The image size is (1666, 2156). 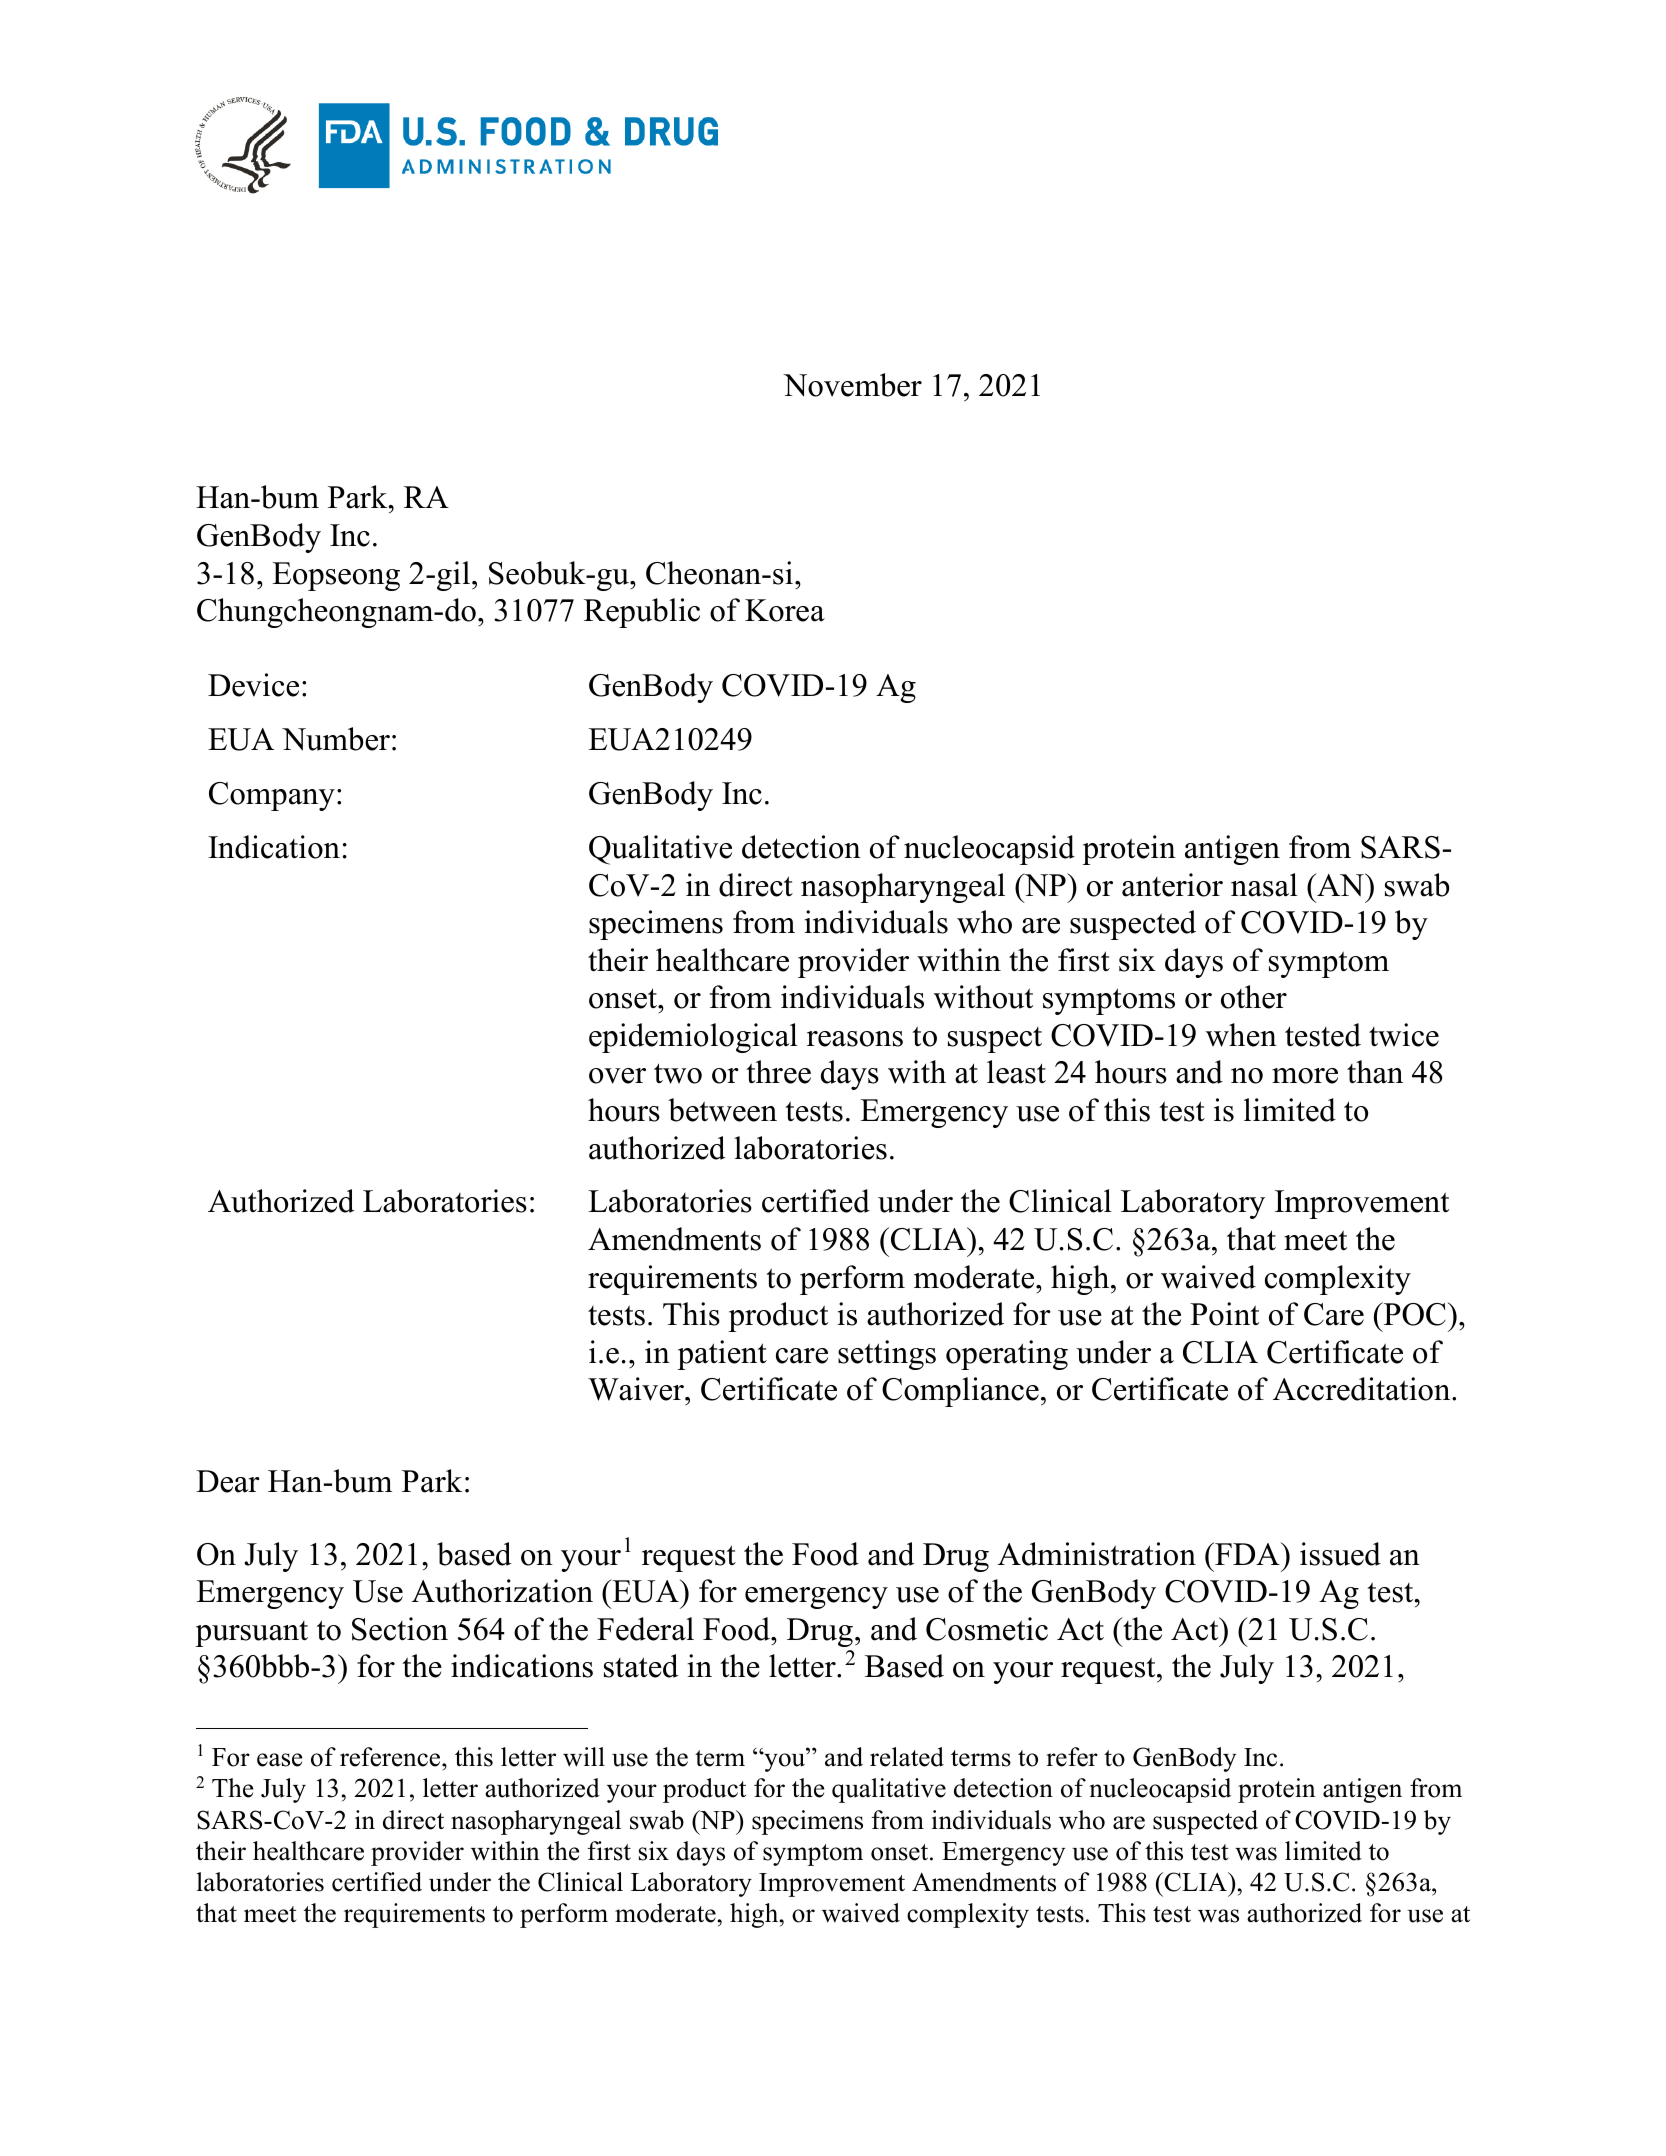 What do you see at coordinates (1305, 1076) in the screenshot?
I see `more` at bounding box center [1305, 1076].
